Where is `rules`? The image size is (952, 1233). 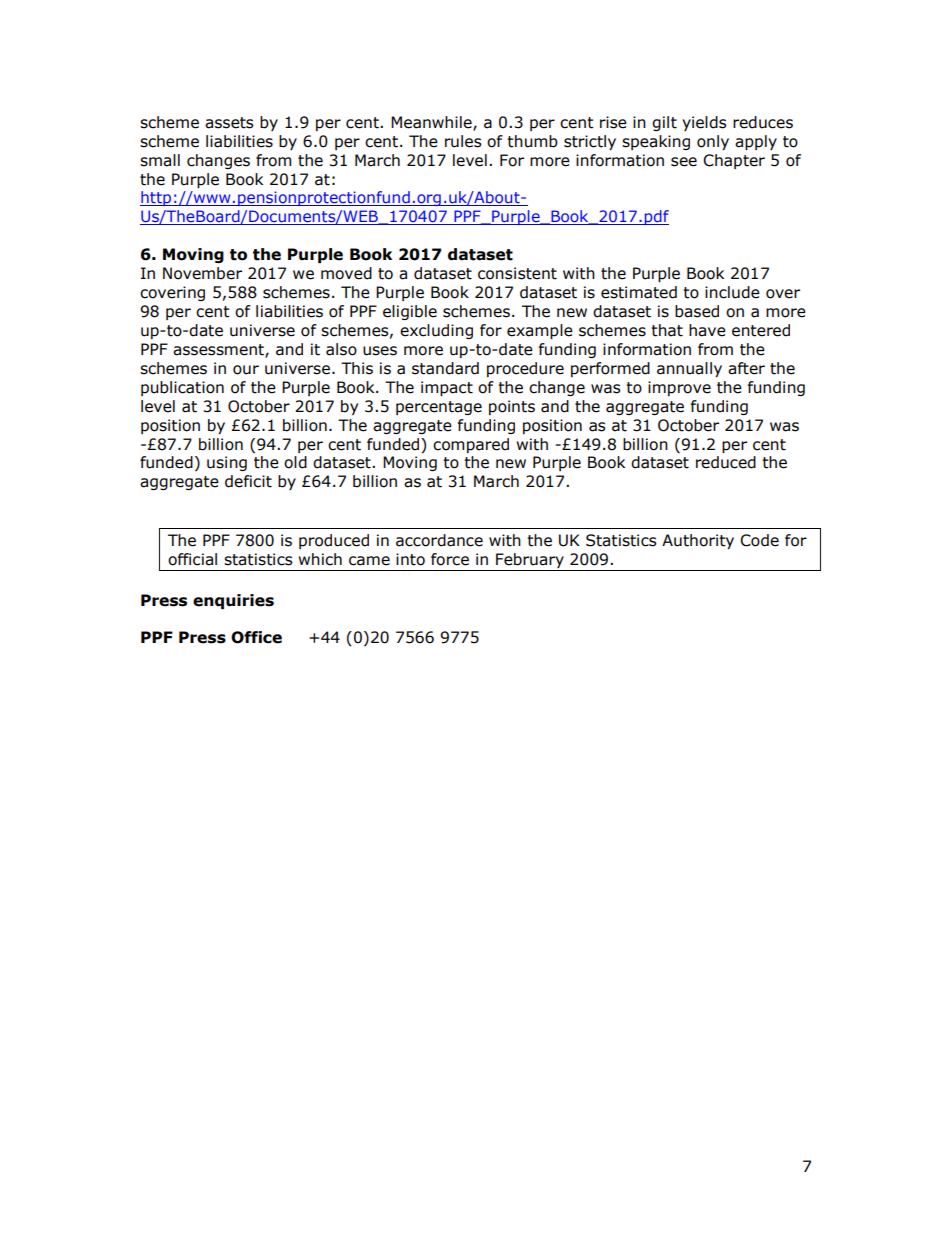
rules is located at coordinates (463, 141).
